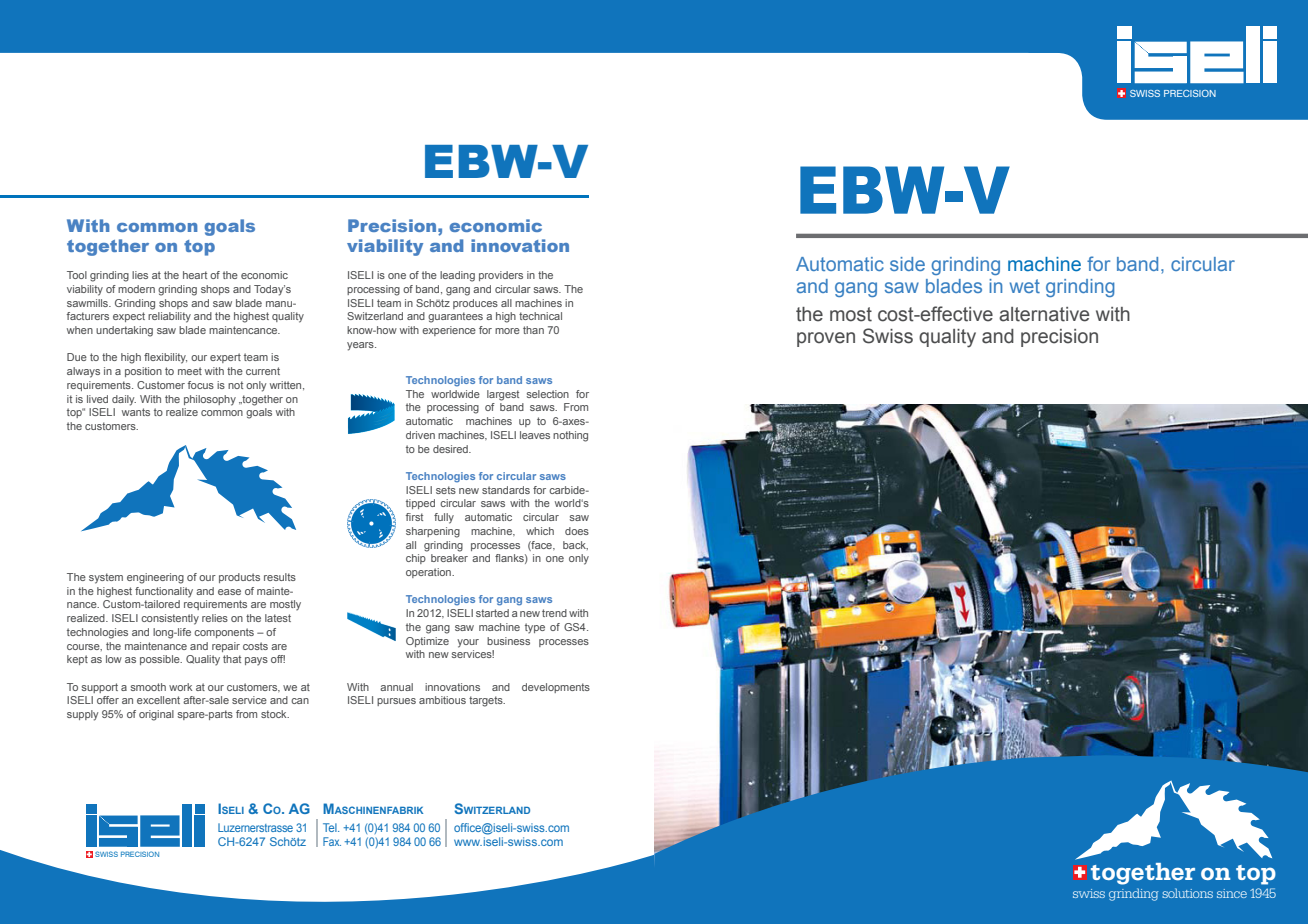  Describe the element at coordinates (570, 436) in the image. I see `nothing` at that location.
